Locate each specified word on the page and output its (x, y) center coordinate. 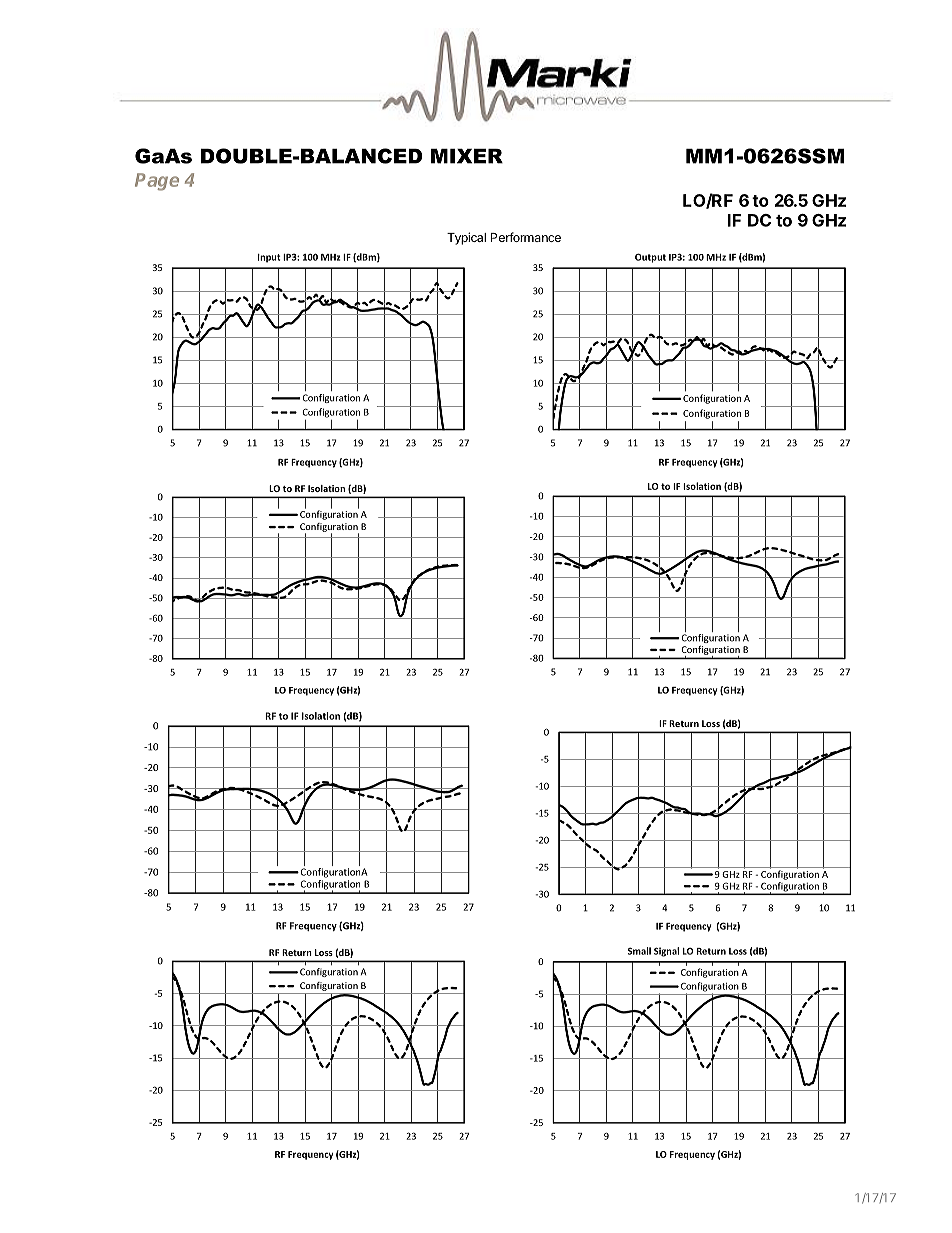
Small (639, 951)
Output (650, 258)
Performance (526, 237)
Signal (666, 952)
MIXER (467, 156)
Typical (466, 238)
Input (269, 258)
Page (157, 182)
